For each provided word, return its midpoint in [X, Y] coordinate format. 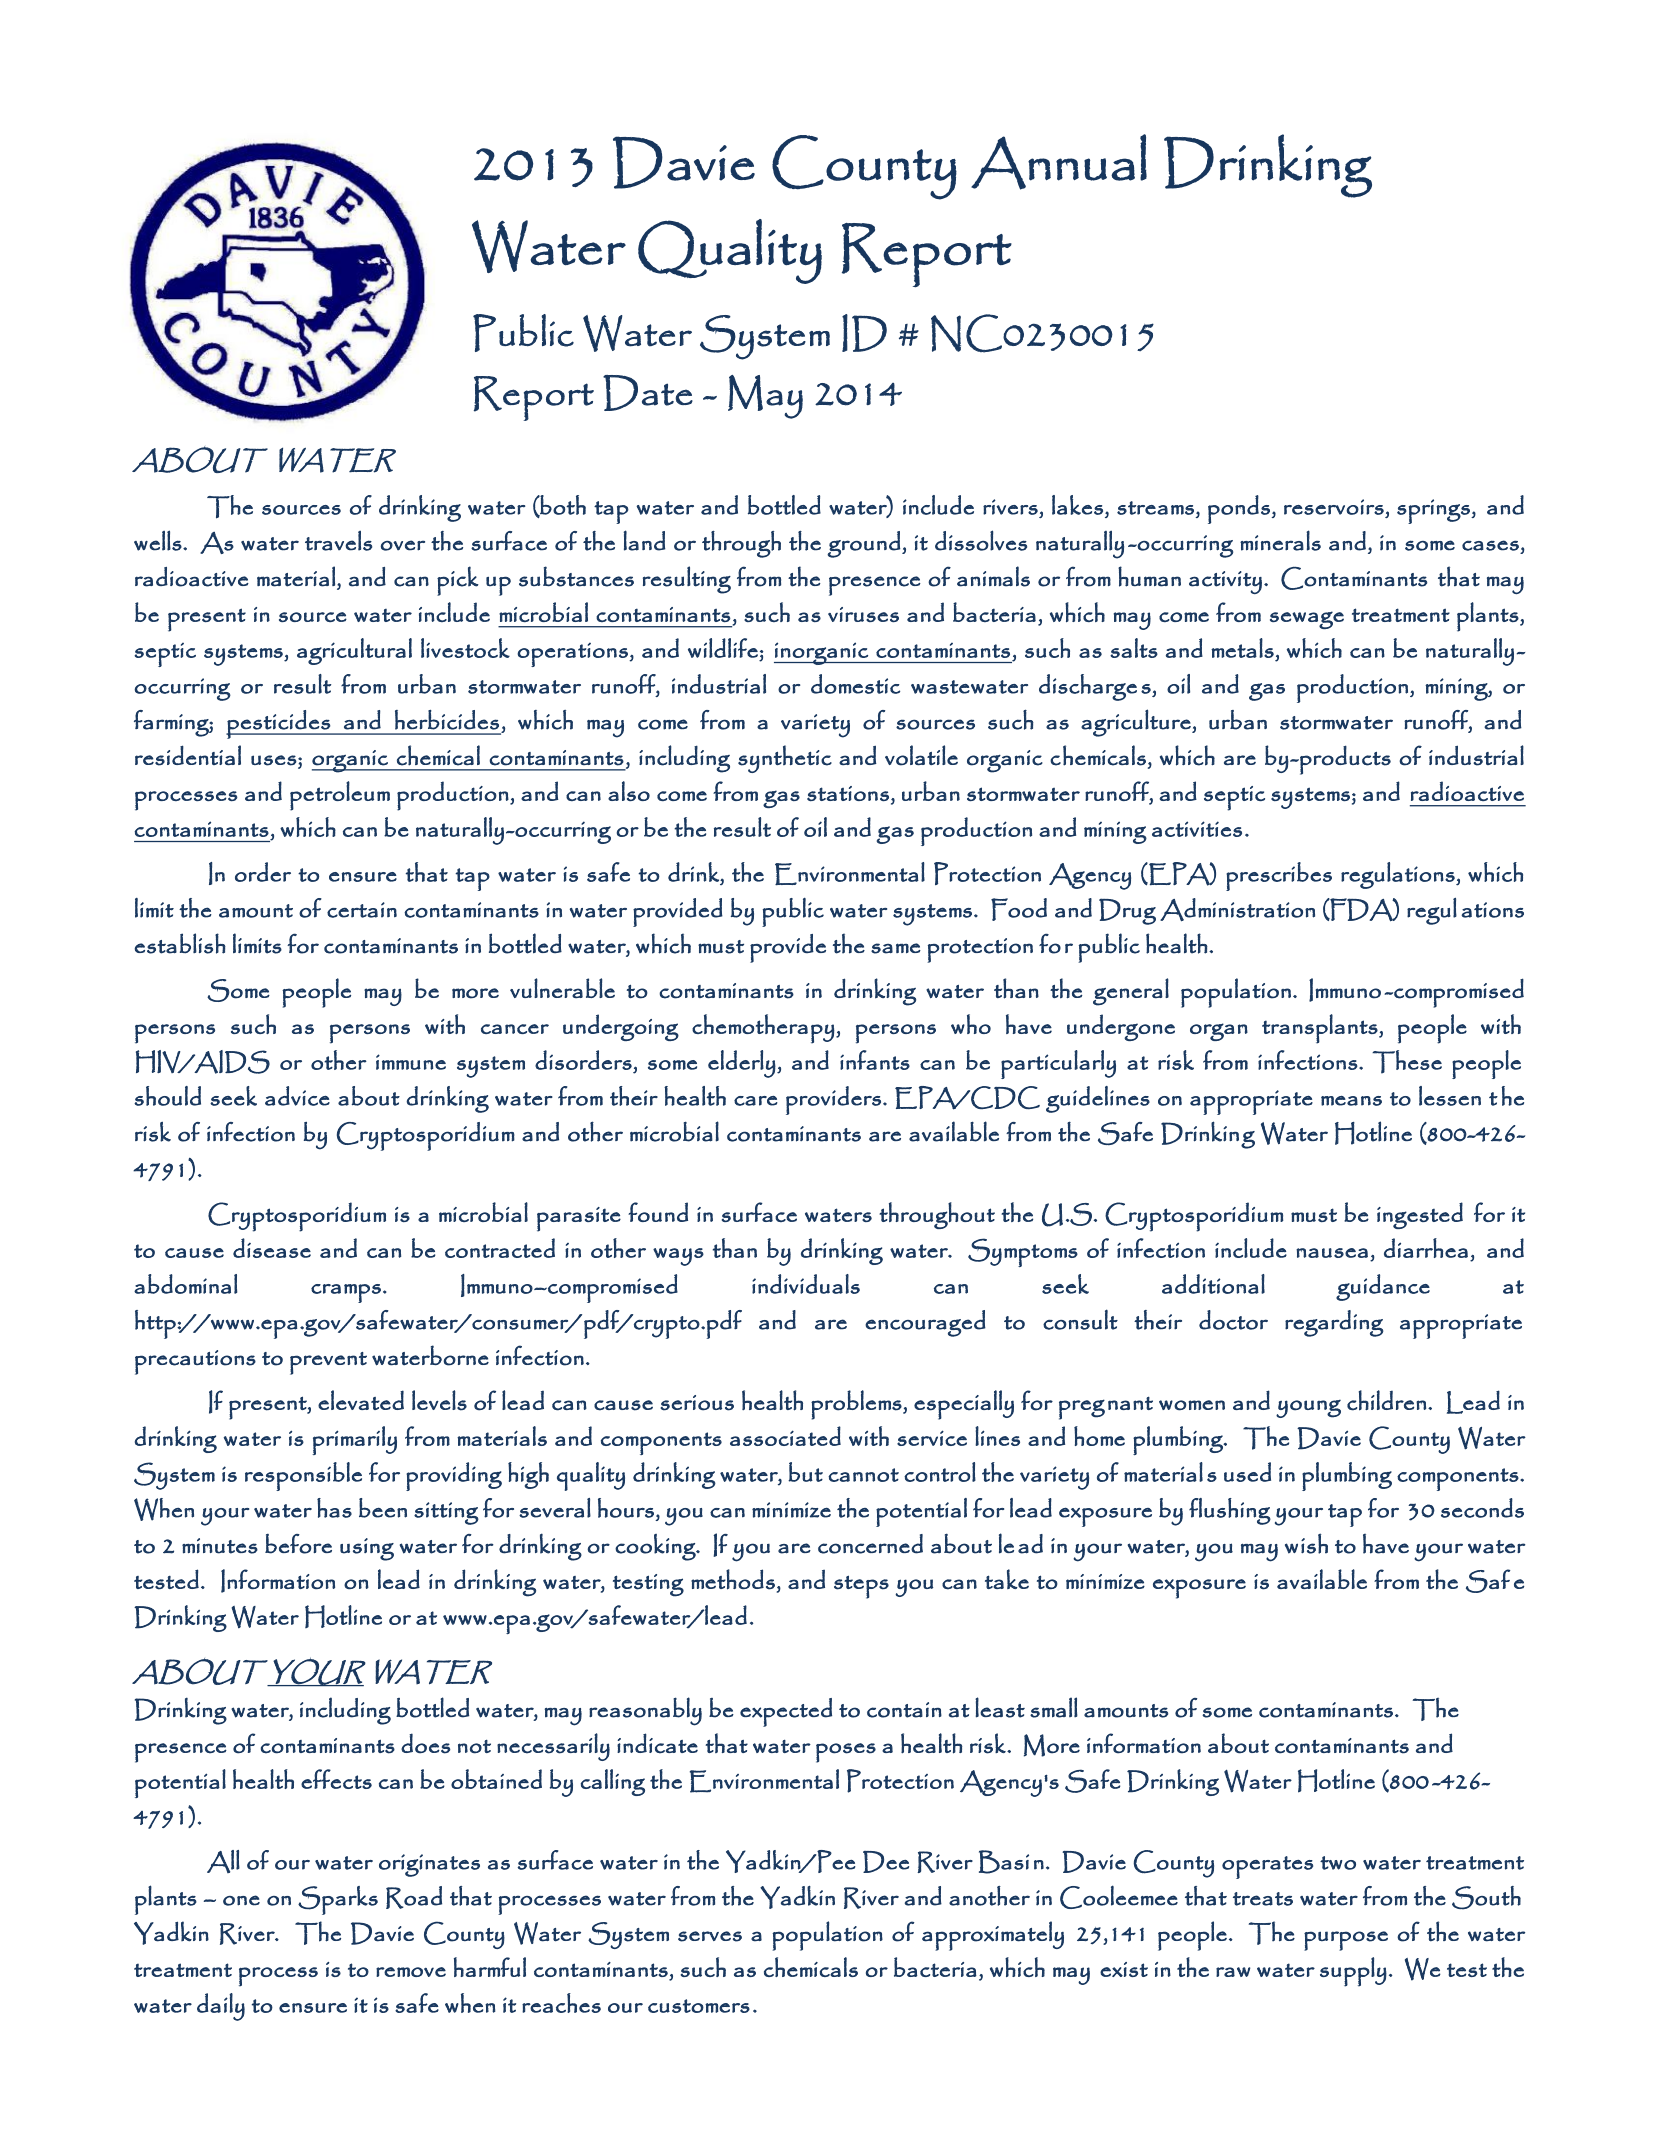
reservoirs [1334, 507]
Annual [1059, 162]
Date [648, 393]
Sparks [338, 1900]
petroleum [340, 796]
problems [856, 1405]
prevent [328, 1363]
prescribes [1279, 876]
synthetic [785, 759]
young [1308, 1409]
